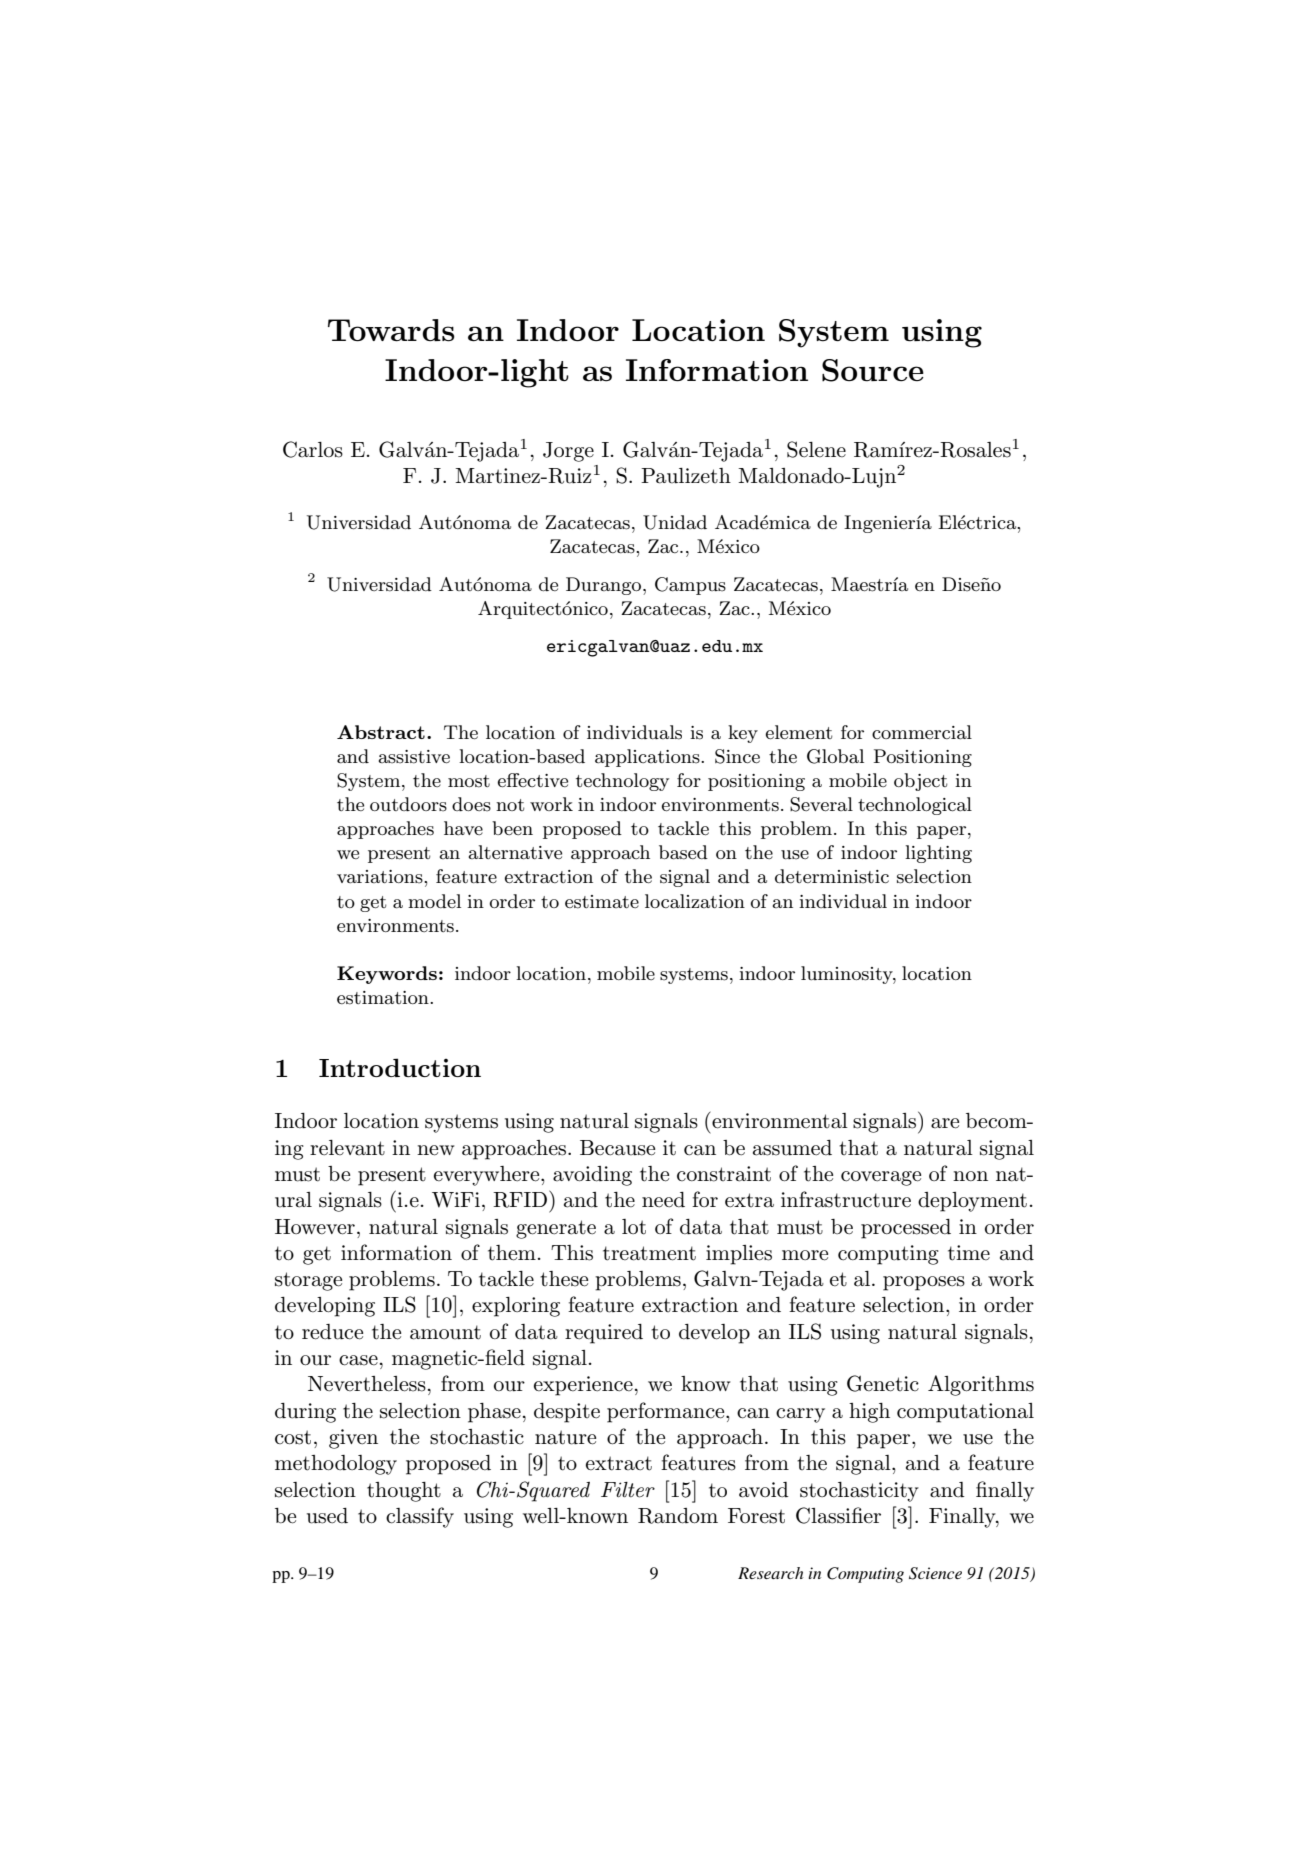 The width and height of the document is (1309, 1852). Describe the element at coordinates (678, 1516) in the document. I see `Random` at that location.
